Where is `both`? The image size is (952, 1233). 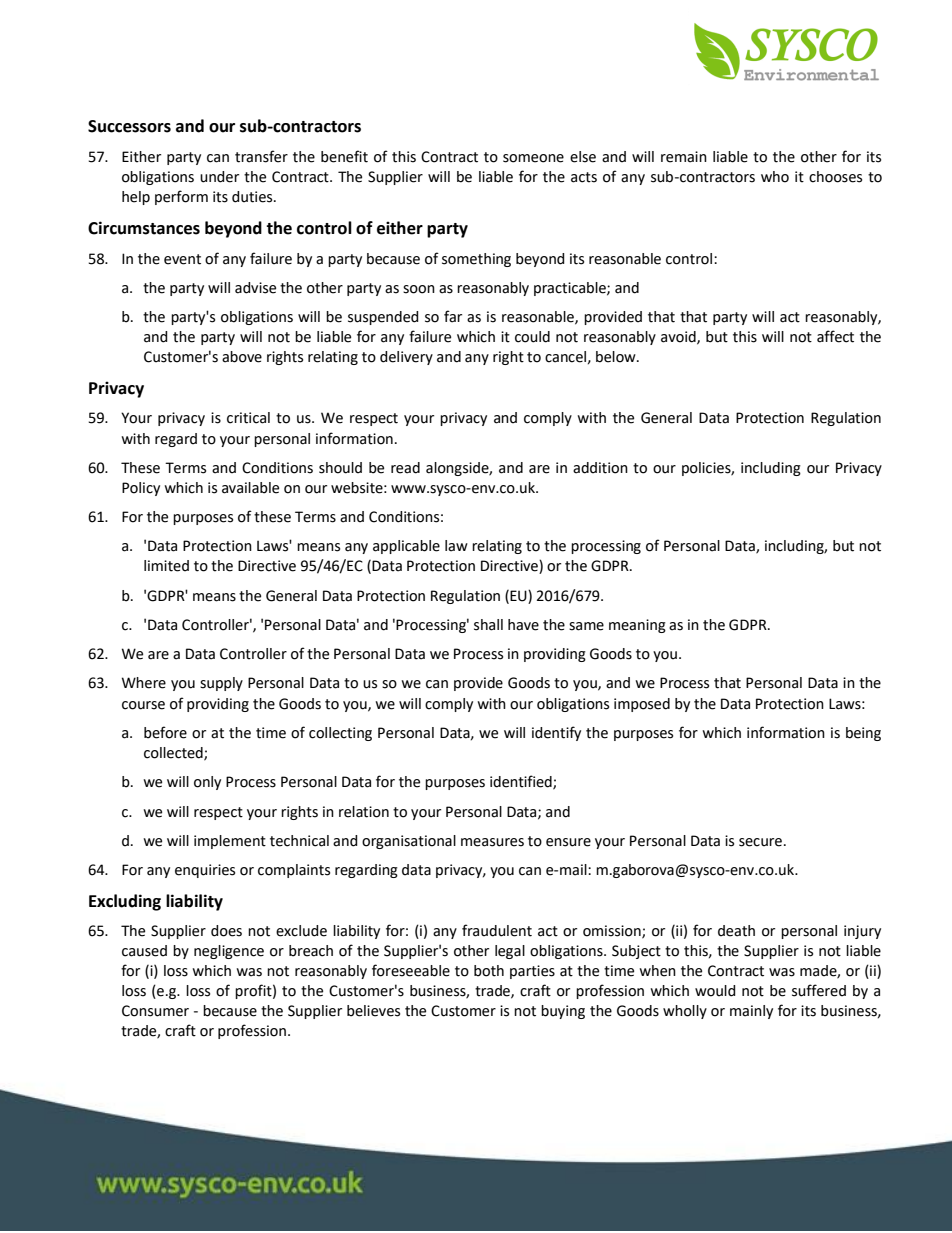 both is located at coordinates (489, 971).
